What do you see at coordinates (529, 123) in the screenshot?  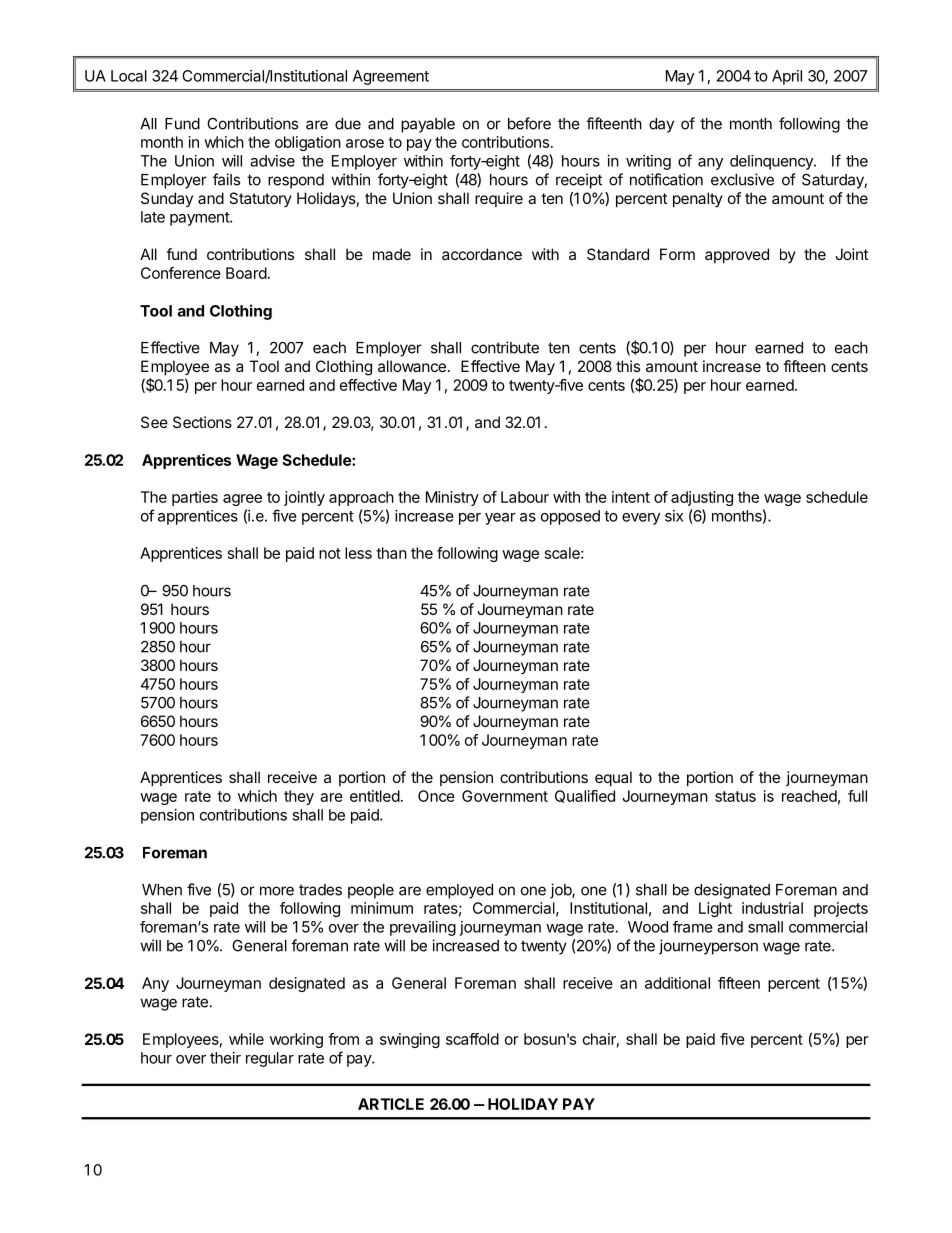 I see `before` at bounding box center [529, 123].
